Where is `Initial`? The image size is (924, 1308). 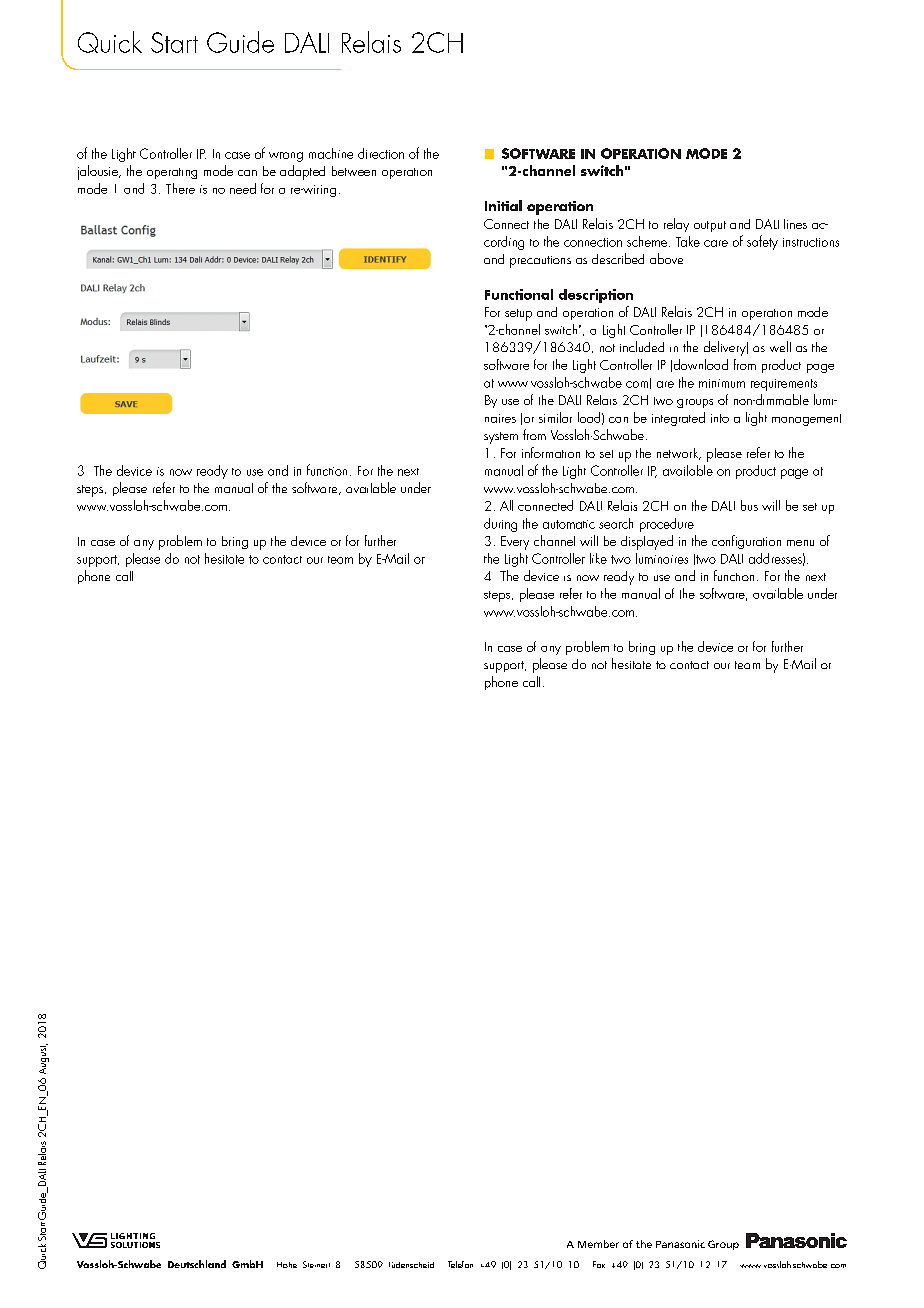
Initial is located at coordinates (503, 205).
